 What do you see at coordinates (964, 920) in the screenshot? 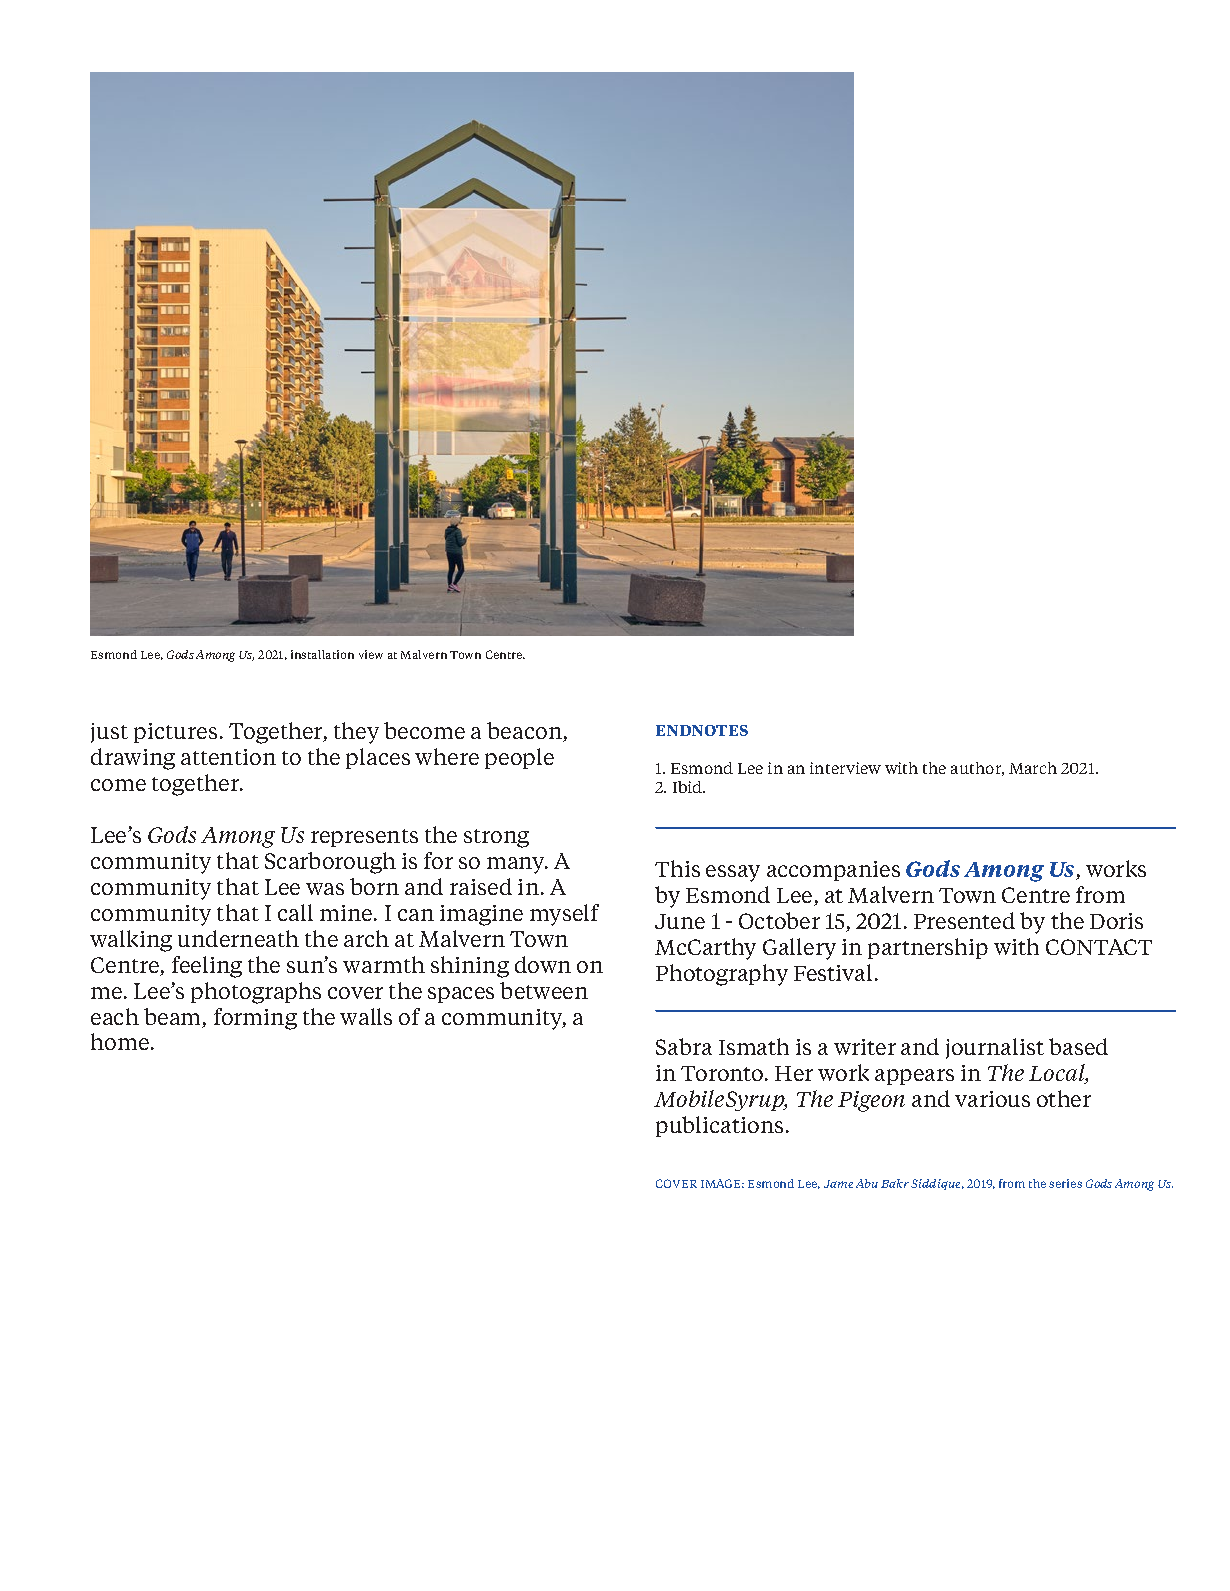
I see `Presented` at bounding box center [964, 920].
